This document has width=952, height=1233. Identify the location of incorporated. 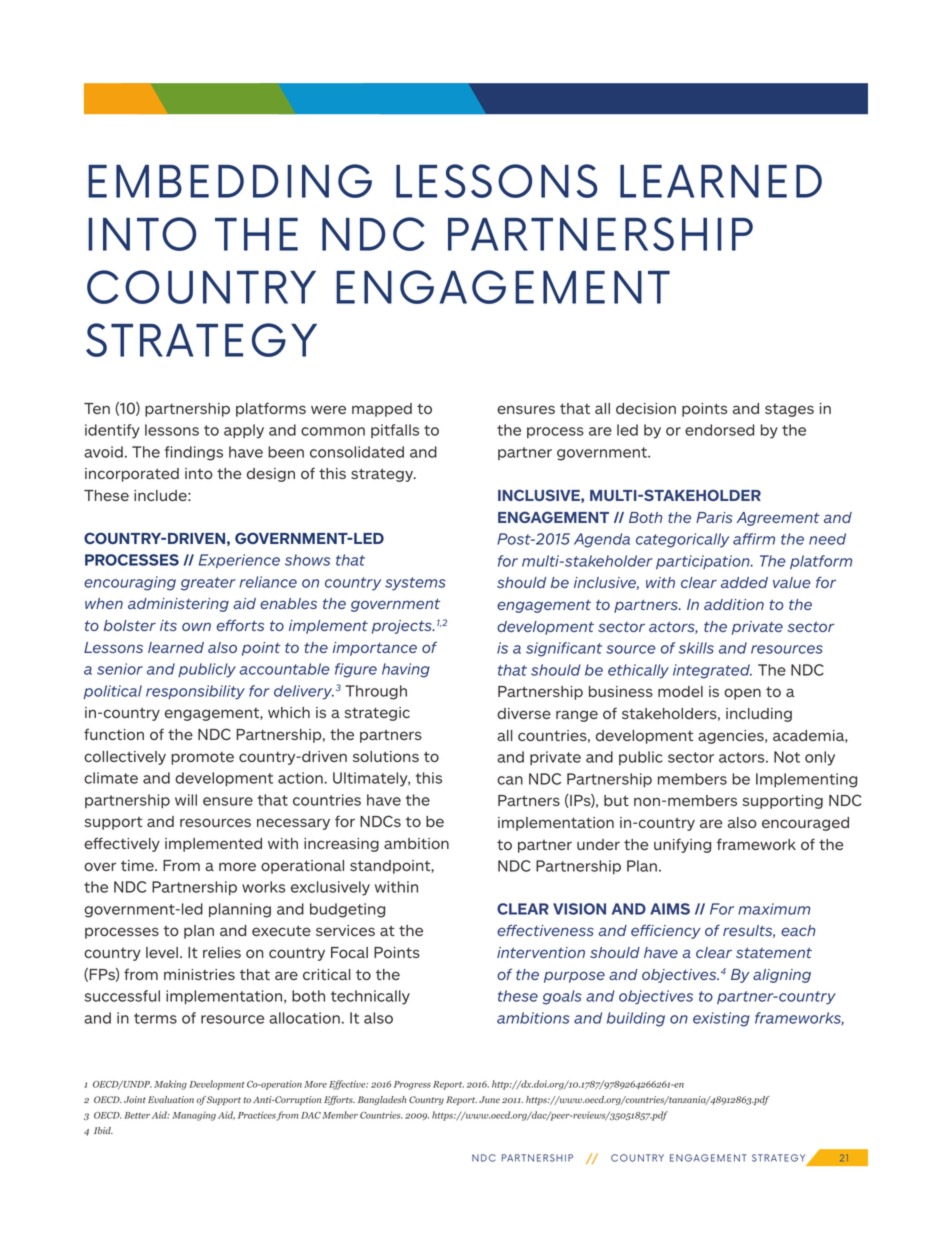
(132, 475).
